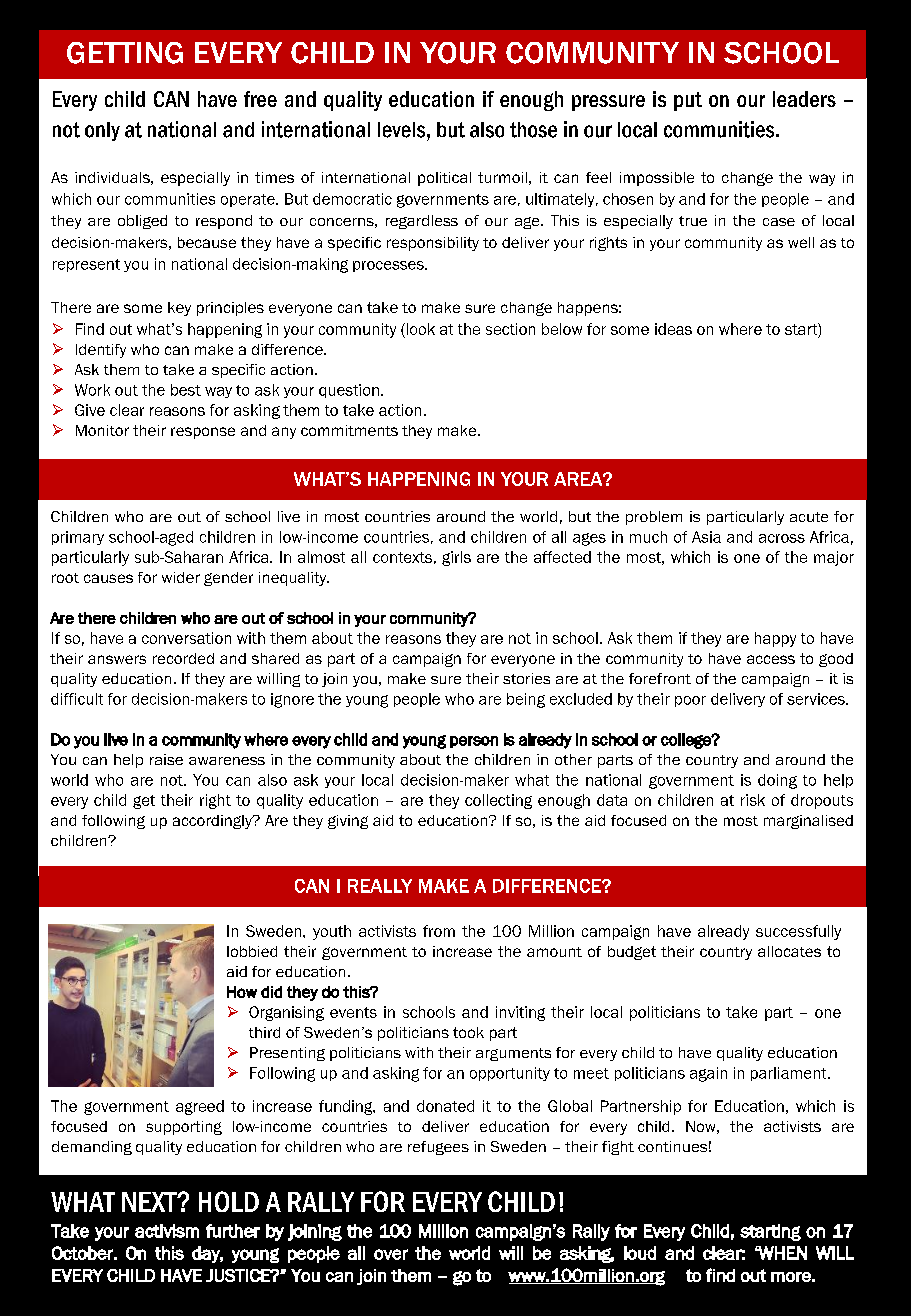  Describe the element at coordinates (403, 130) in the screenshot. I see `levels` at that location.
